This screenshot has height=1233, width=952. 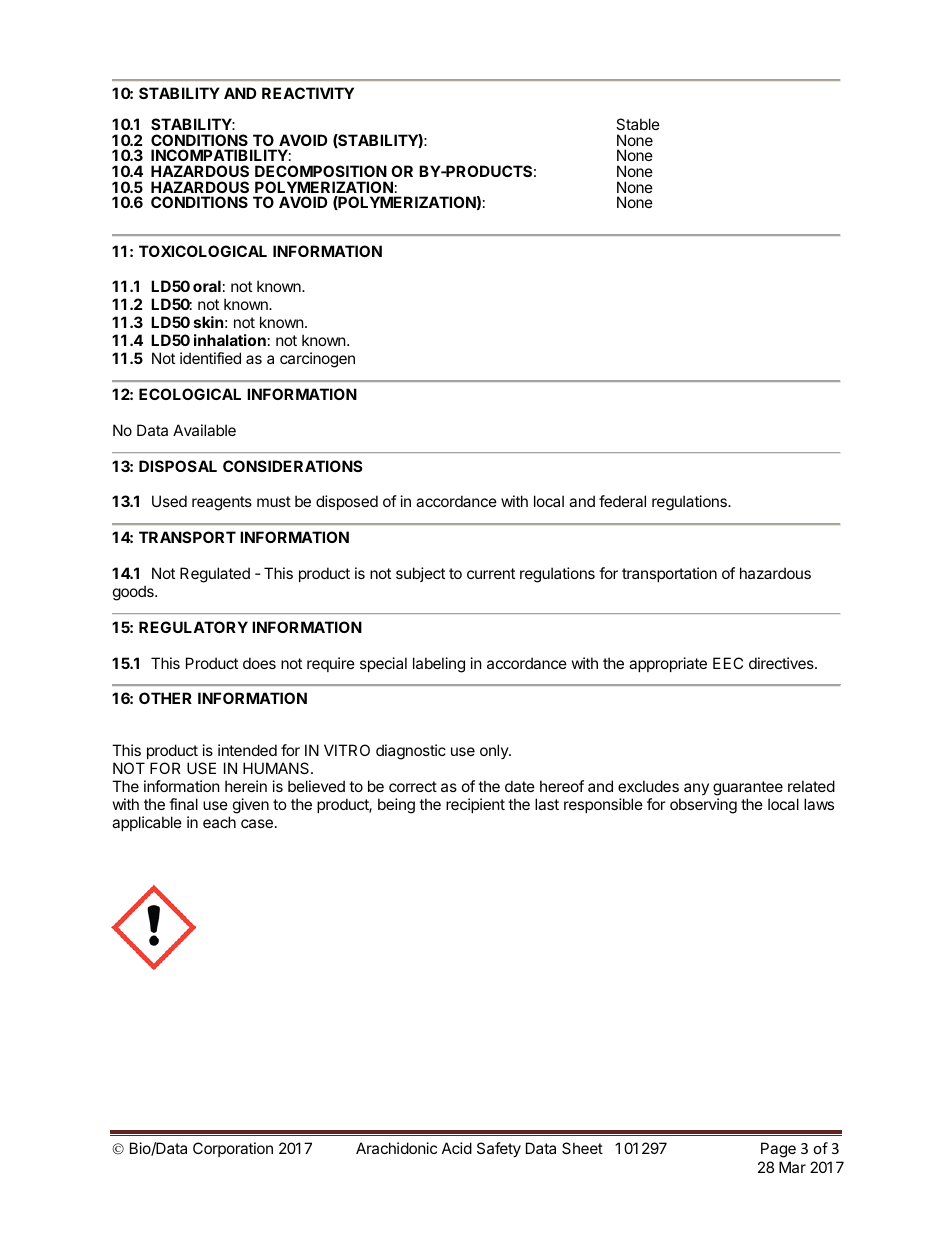 What do you see at coordinates (321, 171) in the screenshot?
I see `DECOMPOSITION` at bounding box center [321, 171].
